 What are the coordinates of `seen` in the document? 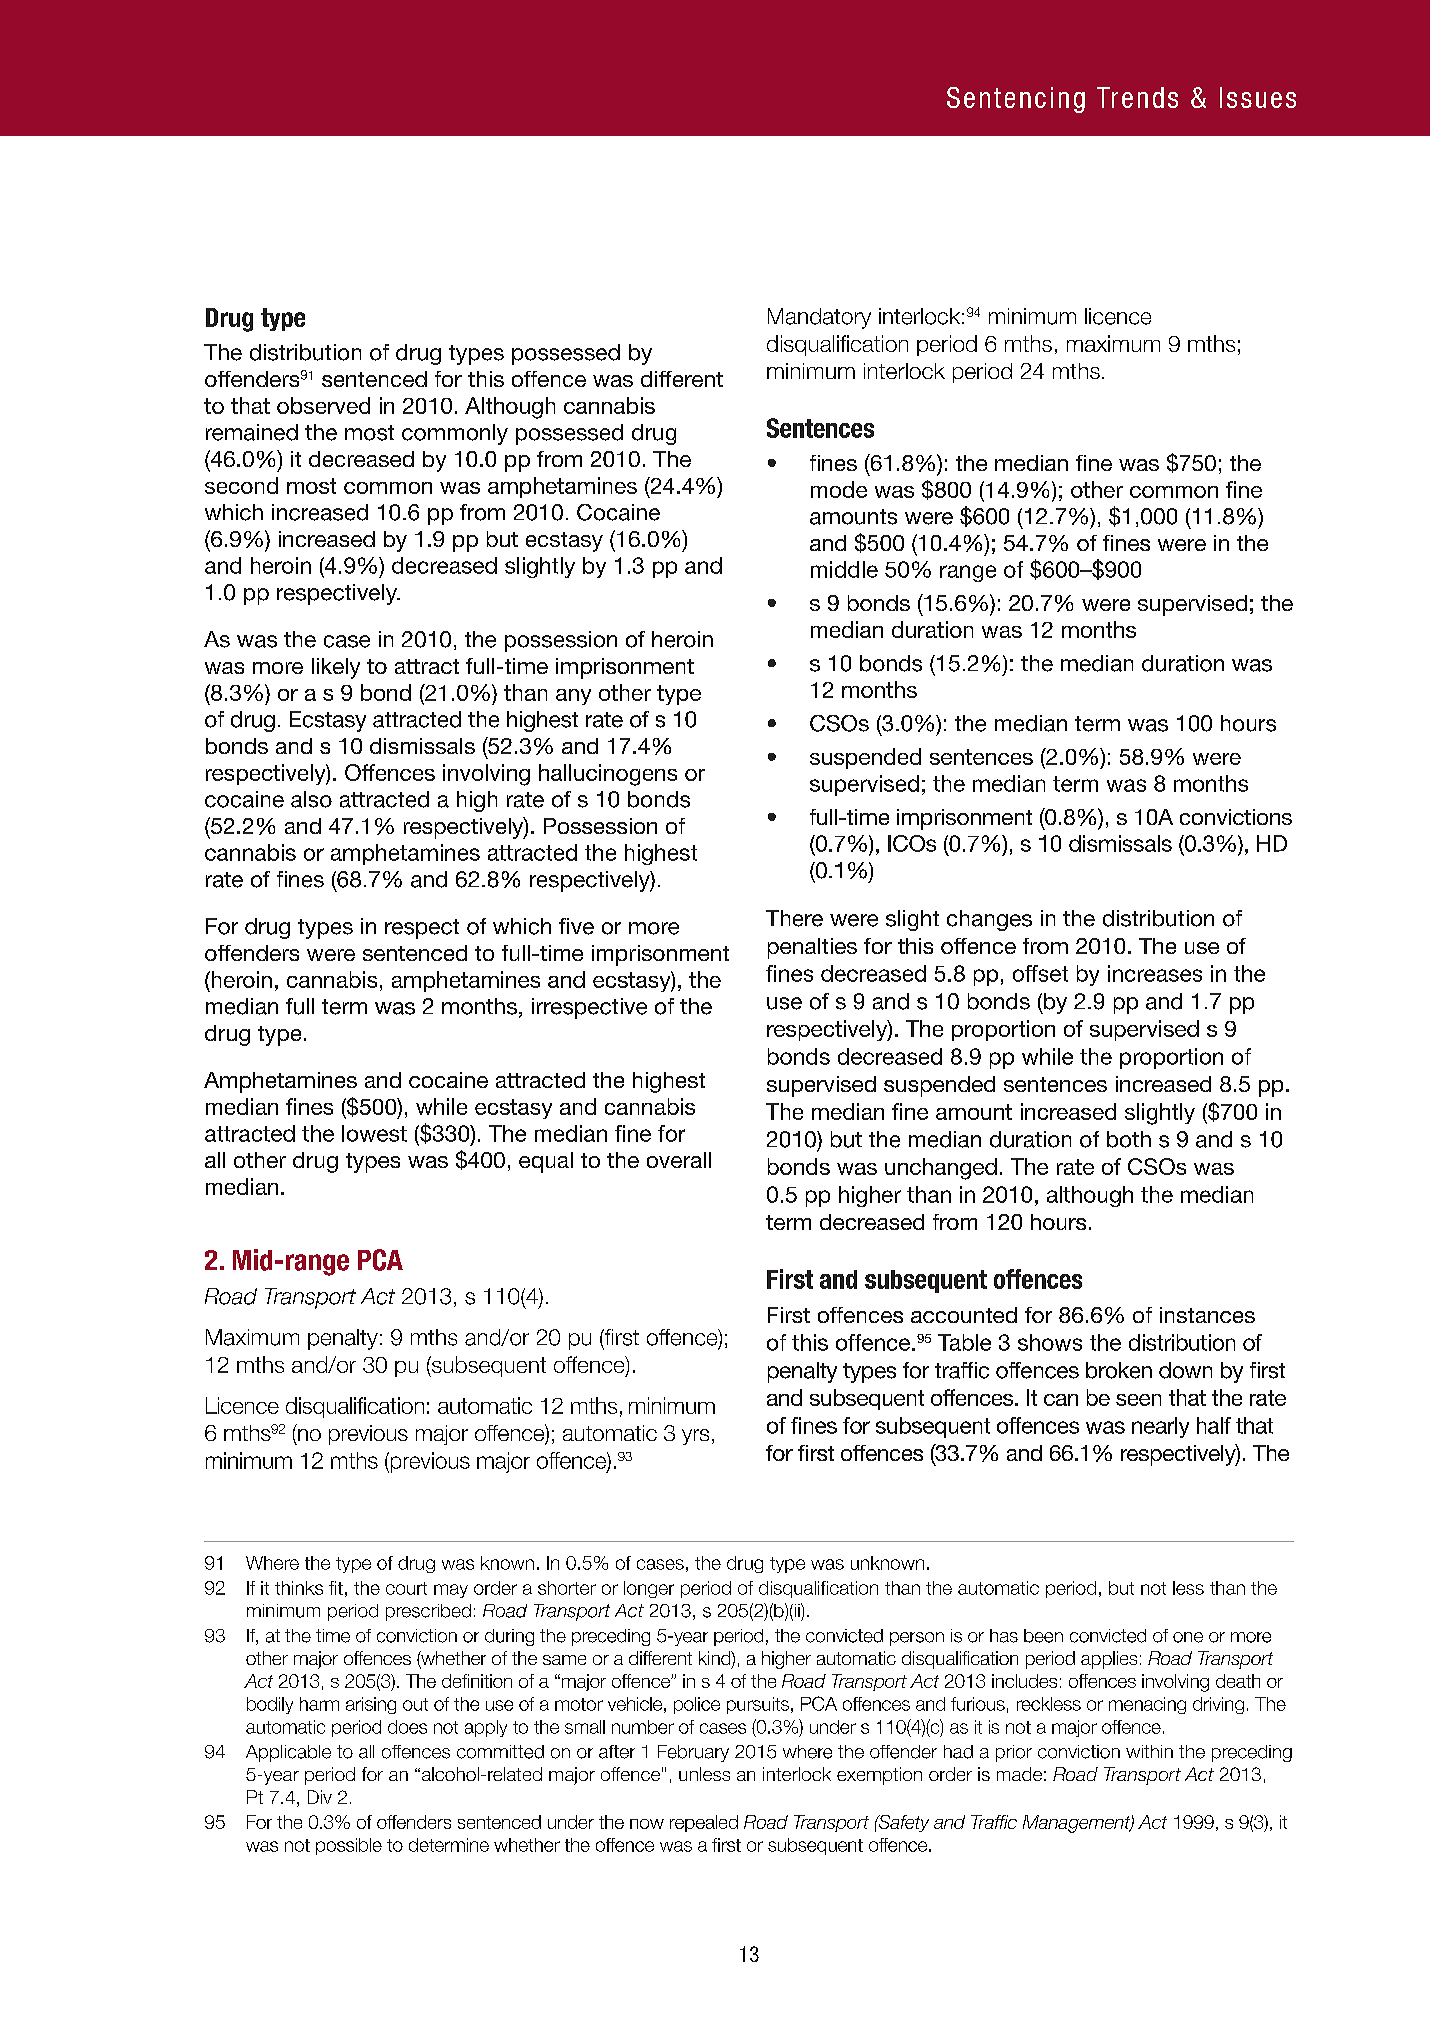 It's located at (1138, 1400).
